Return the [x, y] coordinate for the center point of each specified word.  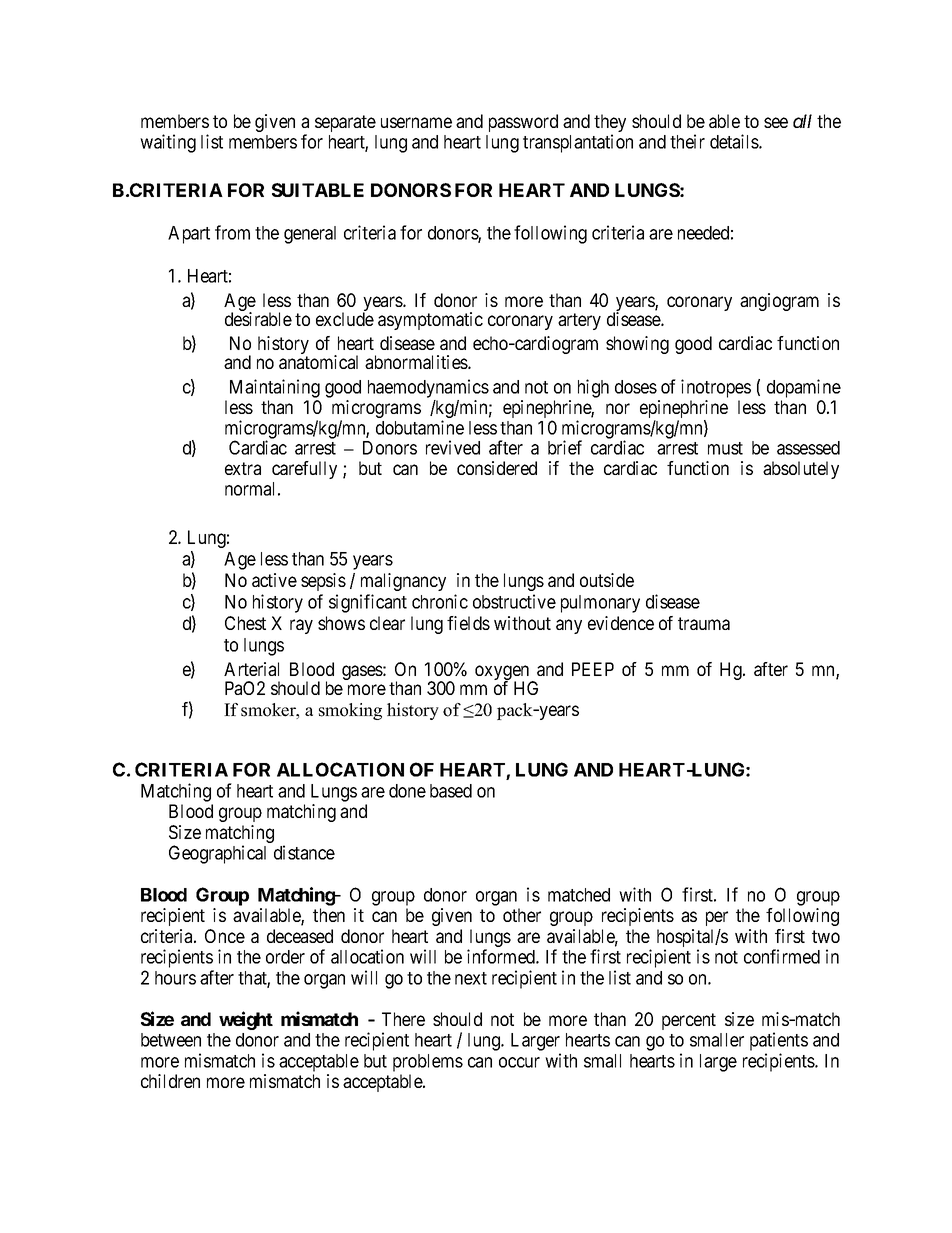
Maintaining [275, 388]
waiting [168, 143]
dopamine [804, 388]
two [826, 936]
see [776, 122]
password [523, 123]
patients [779, 1041]
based [451, 791]
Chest [245, 623]
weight [246, 1020]
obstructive [514, 601]
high [593, 388]
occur [519, 1062]
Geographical [217, 854]
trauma [704, 623]
